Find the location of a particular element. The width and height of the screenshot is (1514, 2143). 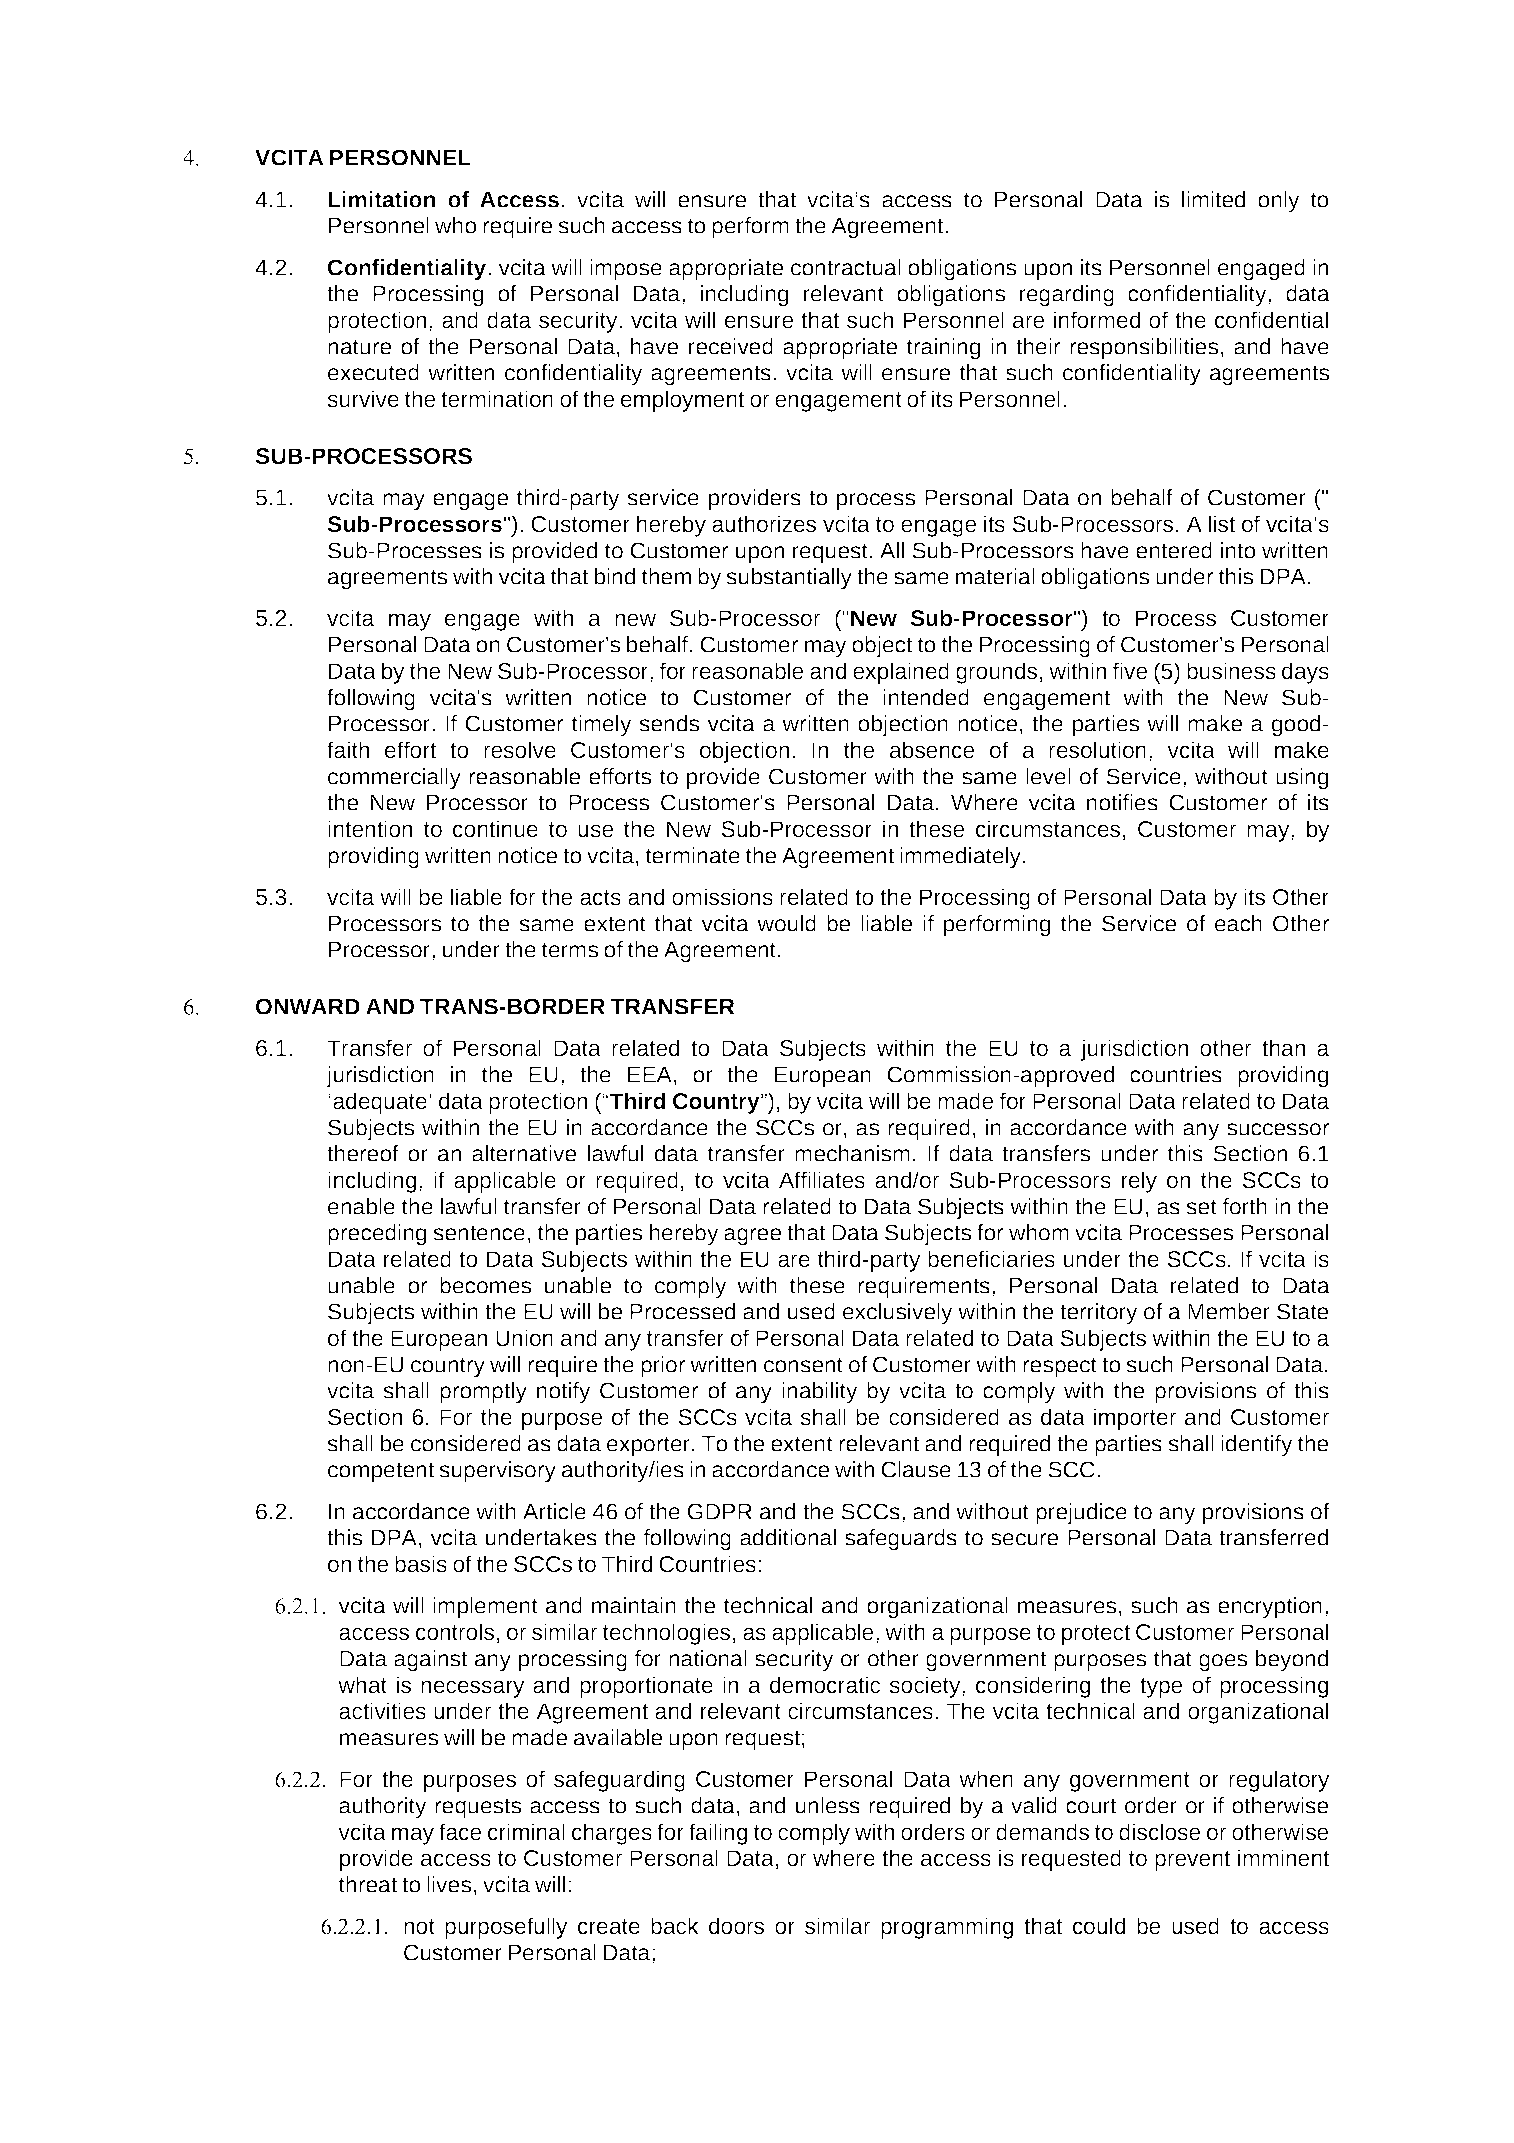

lives is located at coordinates (449, 1884).
